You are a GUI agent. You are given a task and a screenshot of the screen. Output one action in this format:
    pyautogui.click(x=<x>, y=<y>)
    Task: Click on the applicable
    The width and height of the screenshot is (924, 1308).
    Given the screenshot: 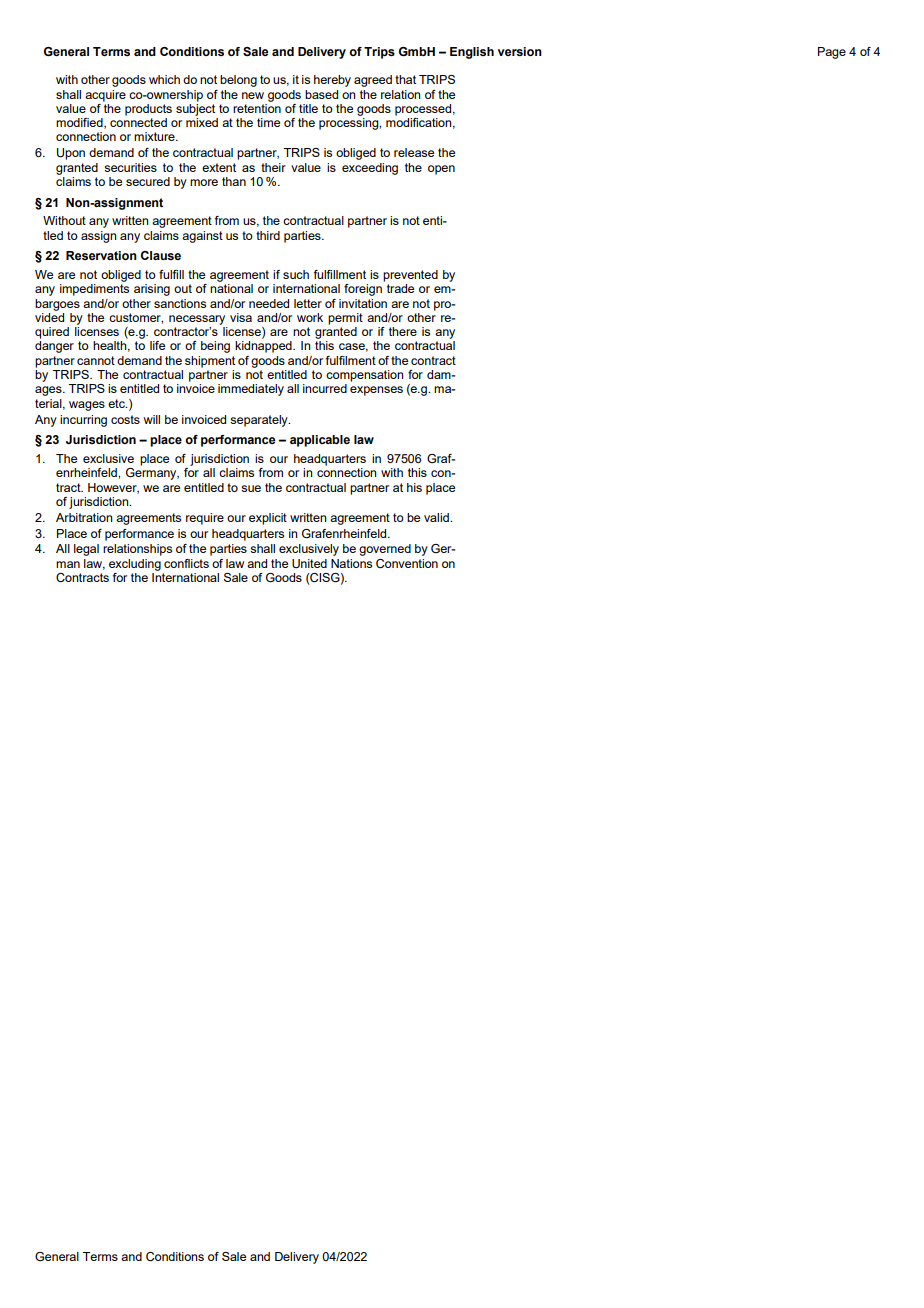 What is the action you would take?
    pyautogui.click(x=320, y=441)
